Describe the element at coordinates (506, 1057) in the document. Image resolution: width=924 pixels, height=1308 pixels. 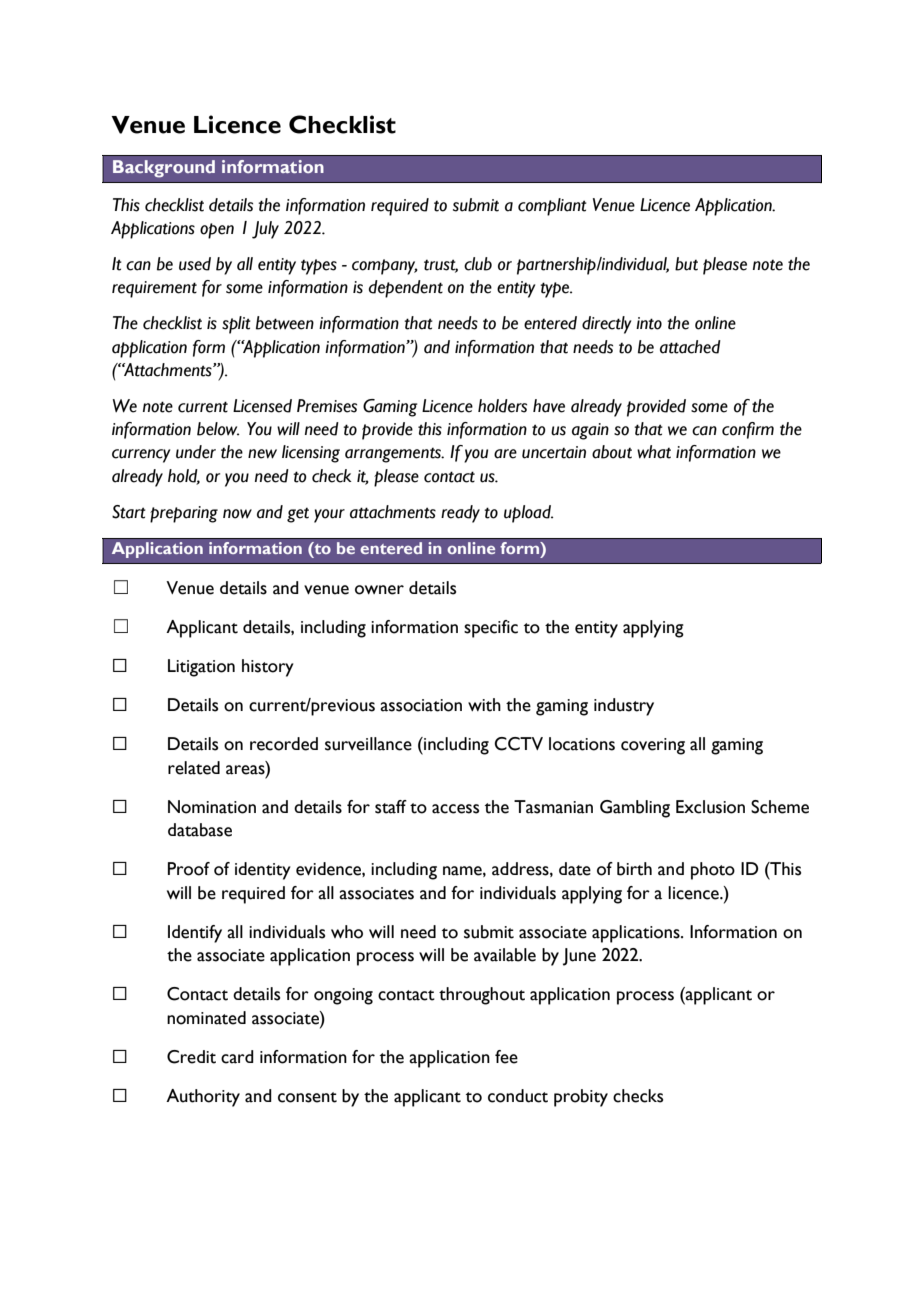
I see `fee` at that location.
